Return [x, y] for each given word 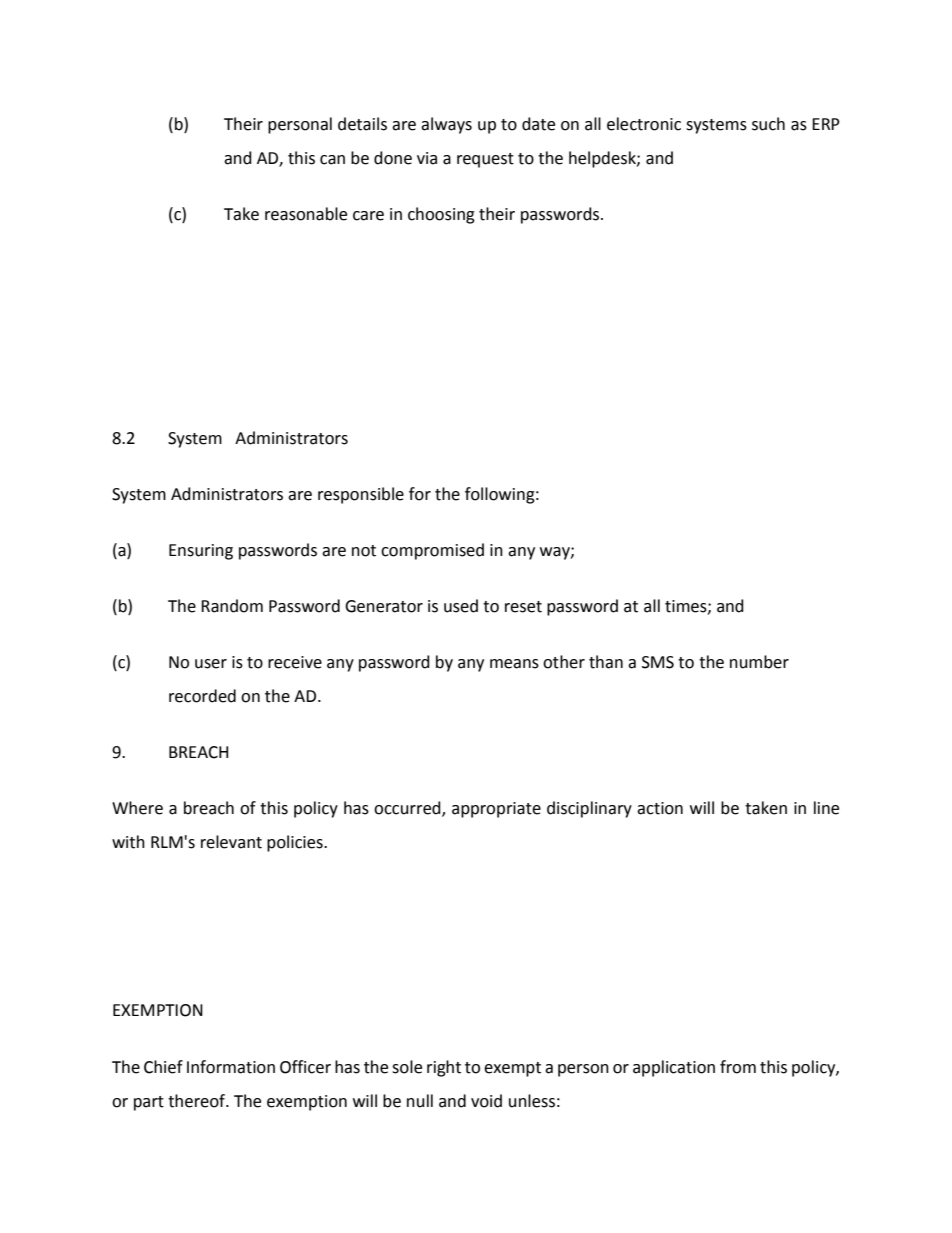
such [768, 124]
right [444, 1068]
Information [231, 1067]
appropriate [496, 810]
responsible [361, 495]
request [485, 160]
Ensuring [201, 552]
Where [137, 808]
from [738, 1067]
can [332, 160]
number [759, 662]
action [660, 808]
